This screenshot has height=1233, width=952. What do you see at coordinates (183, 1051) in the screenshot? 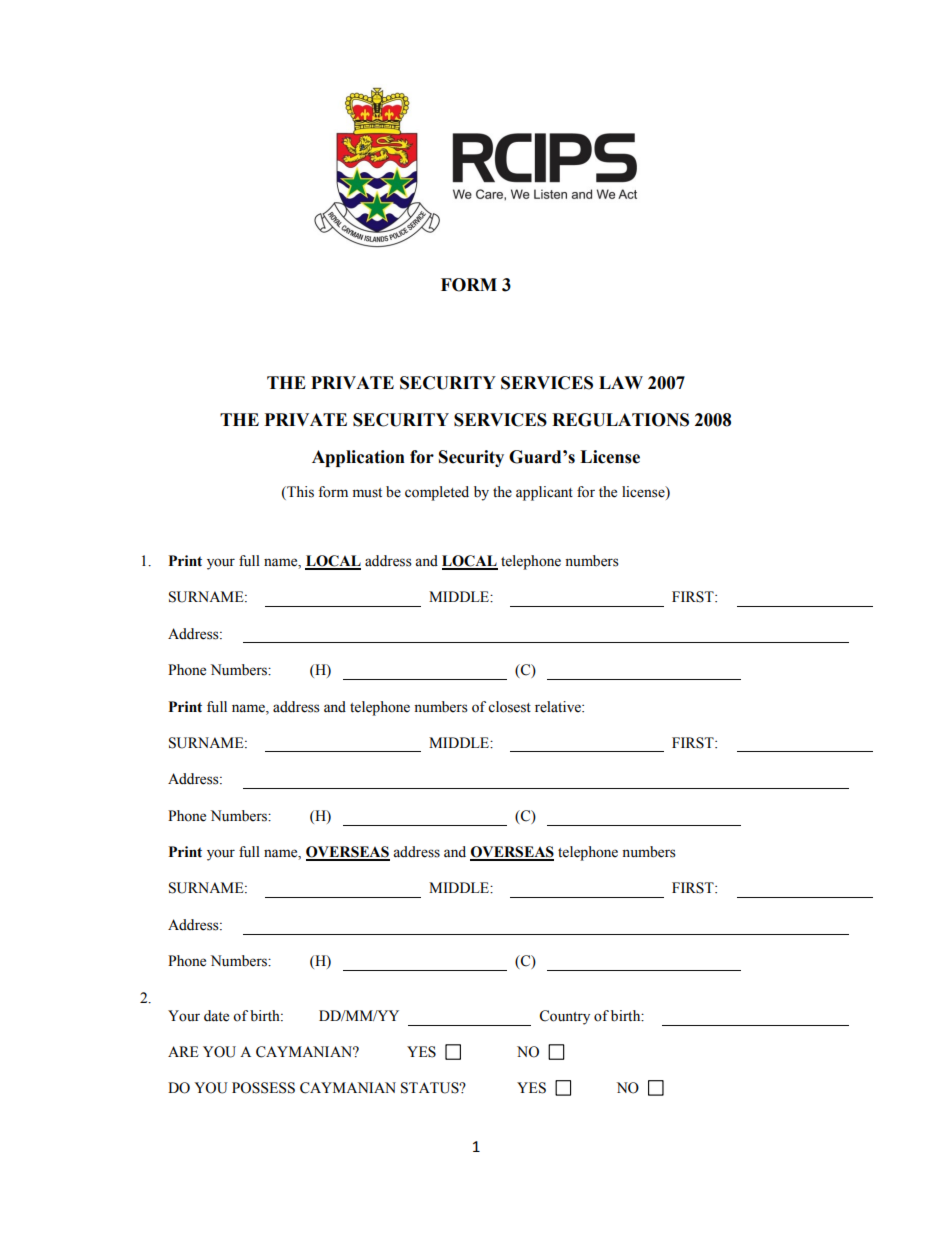
I see `ARE` at bounding box center [183, 1051].
